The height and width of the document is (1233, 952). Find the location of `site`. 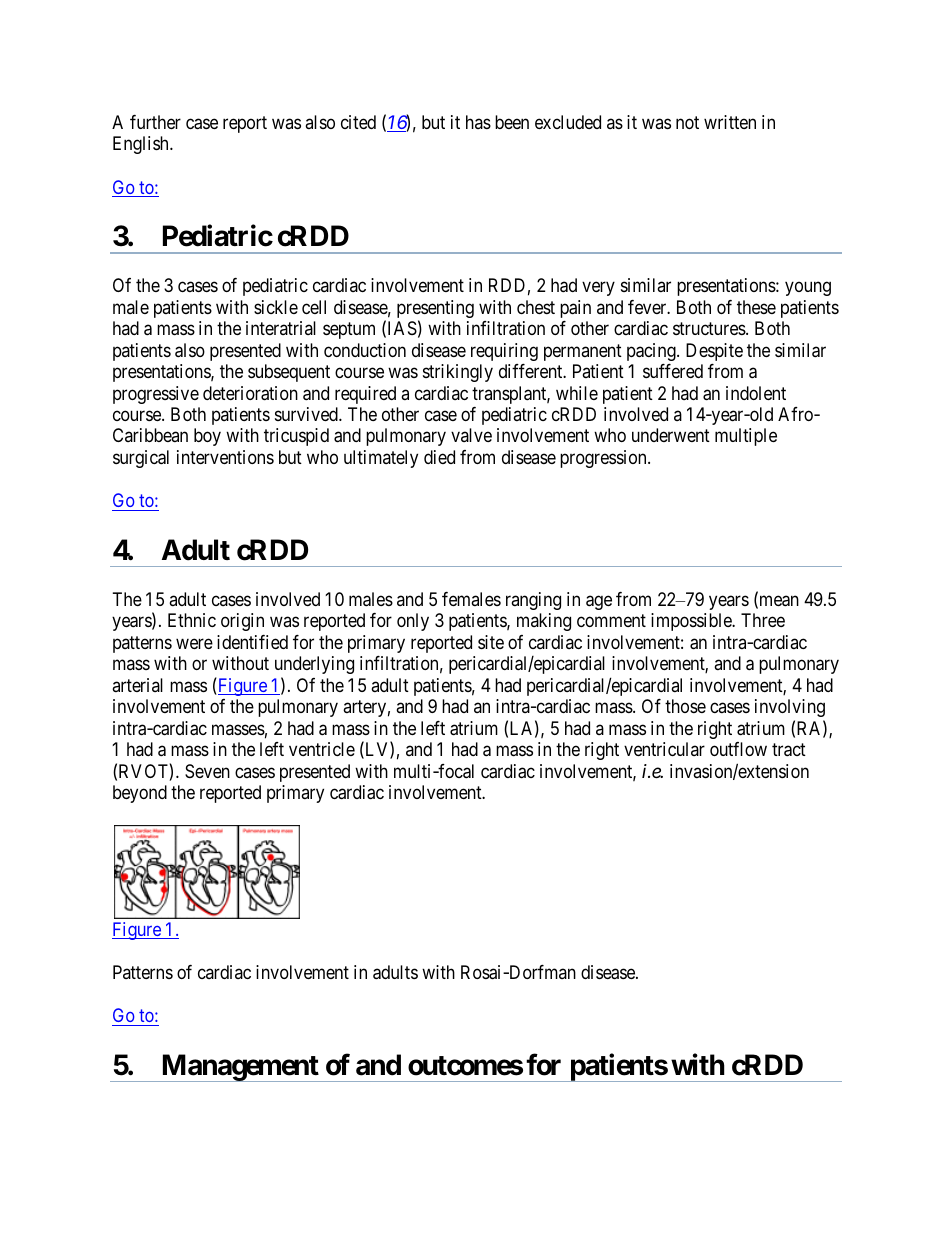

site is located at coordinates (491, 642).
